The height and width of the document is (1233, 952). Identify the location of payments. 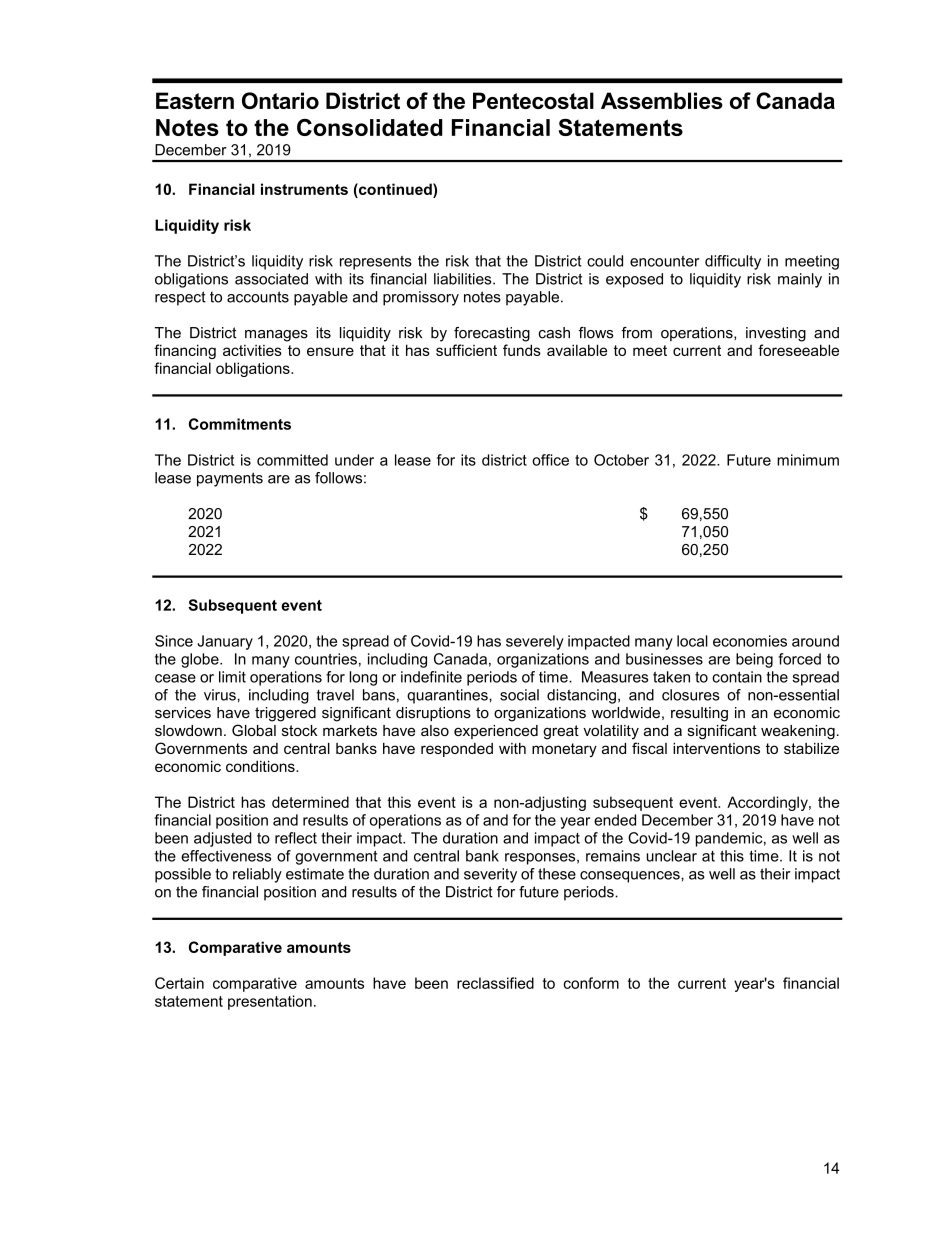
(230, 479).
